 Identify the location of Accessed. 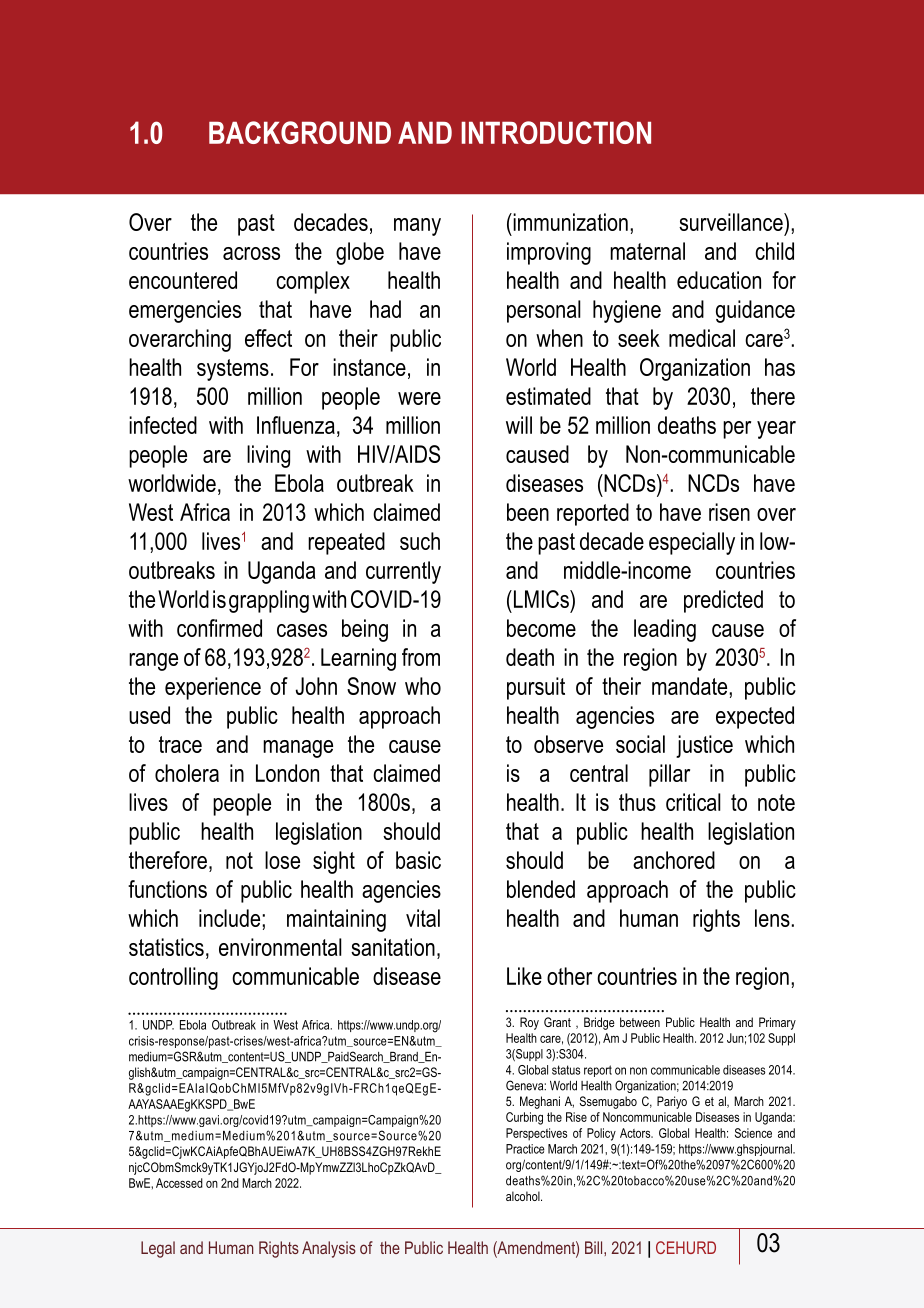
(179, 1183).
